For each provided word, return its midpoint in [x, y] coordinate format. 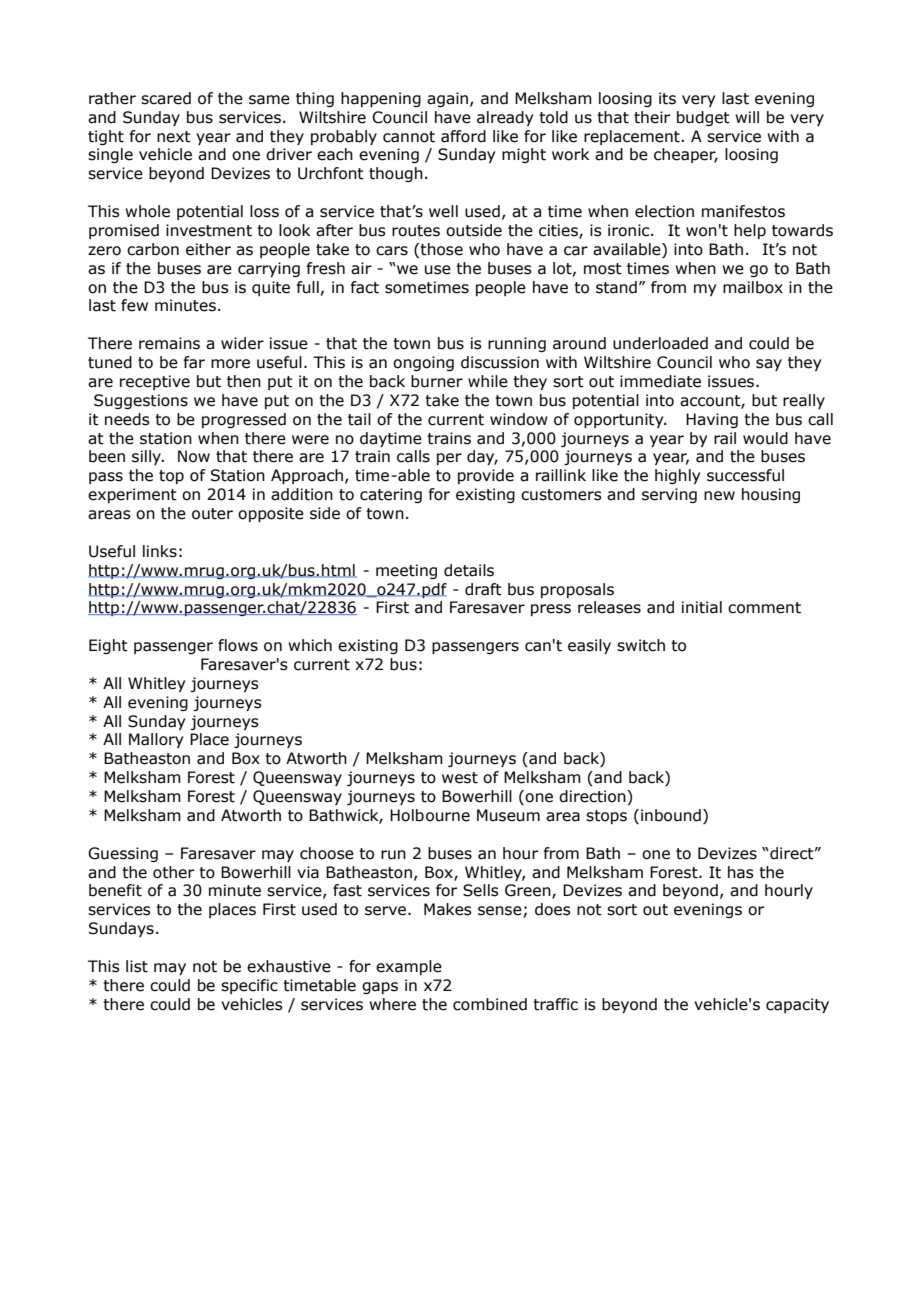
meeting [406, 571]
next [174, 137]
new [719, 496]
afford [463, 136]
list [137, 966]
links [160, 551]
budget [703, 118]
